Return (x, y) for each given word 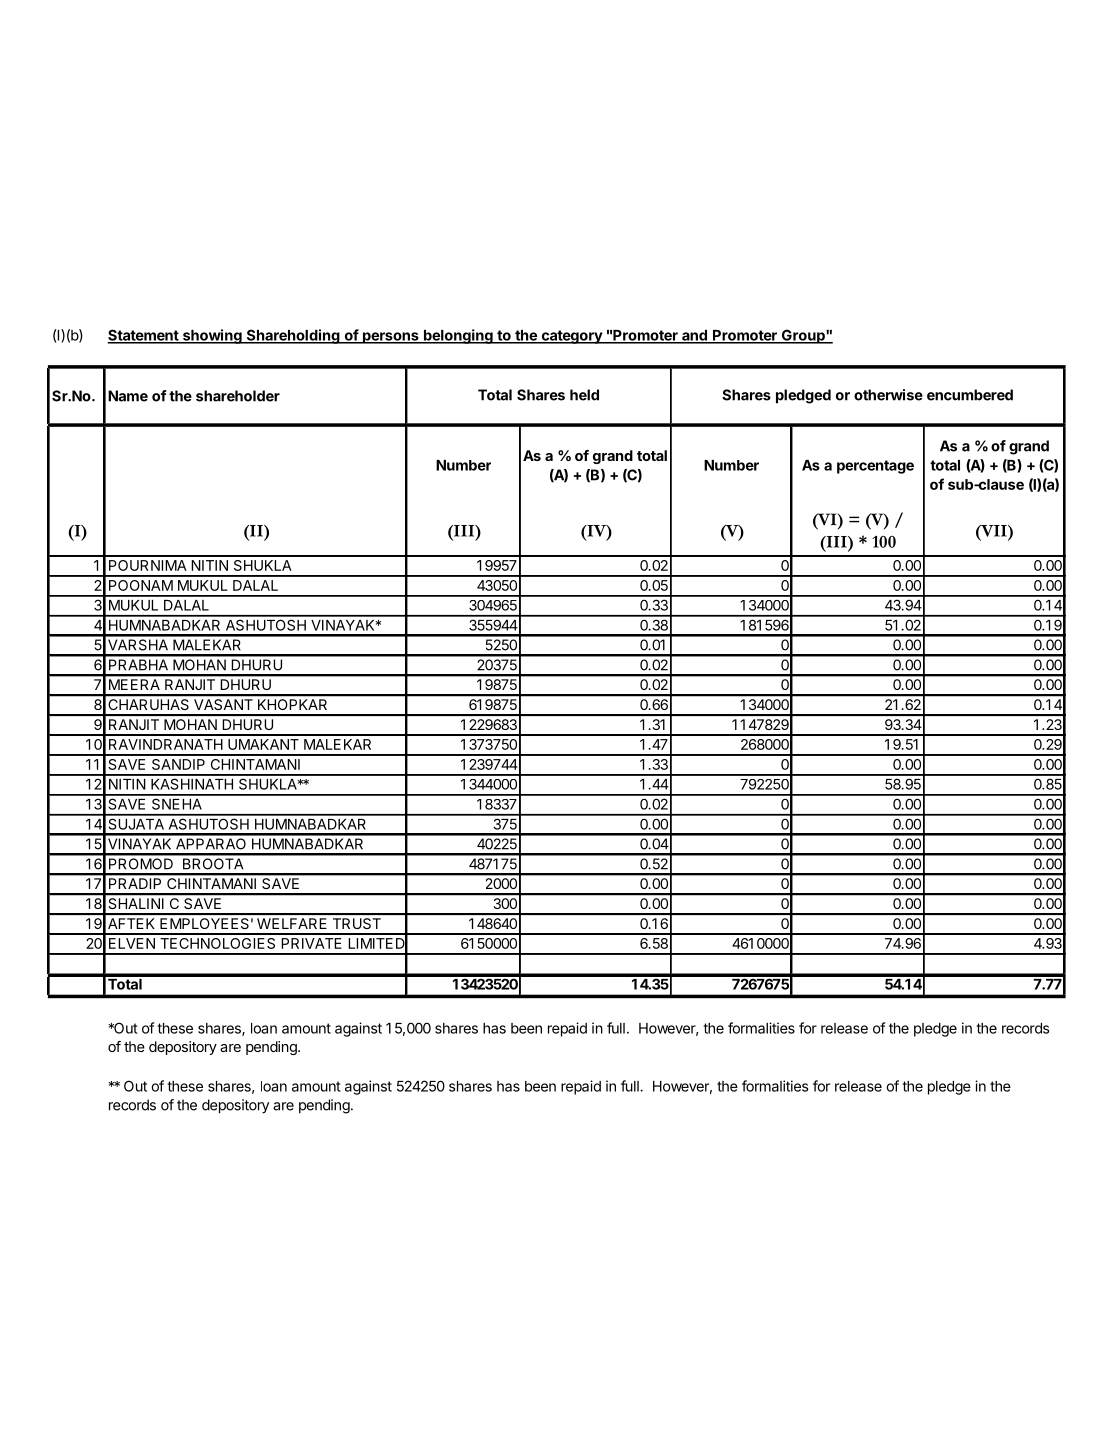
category (571, 337)
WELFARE (292, 923)
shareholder (238, 396)
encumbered (970, 395)
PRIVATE (311, 943)
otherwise (888, 395)
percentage (875, 467)
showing (212, 336)
